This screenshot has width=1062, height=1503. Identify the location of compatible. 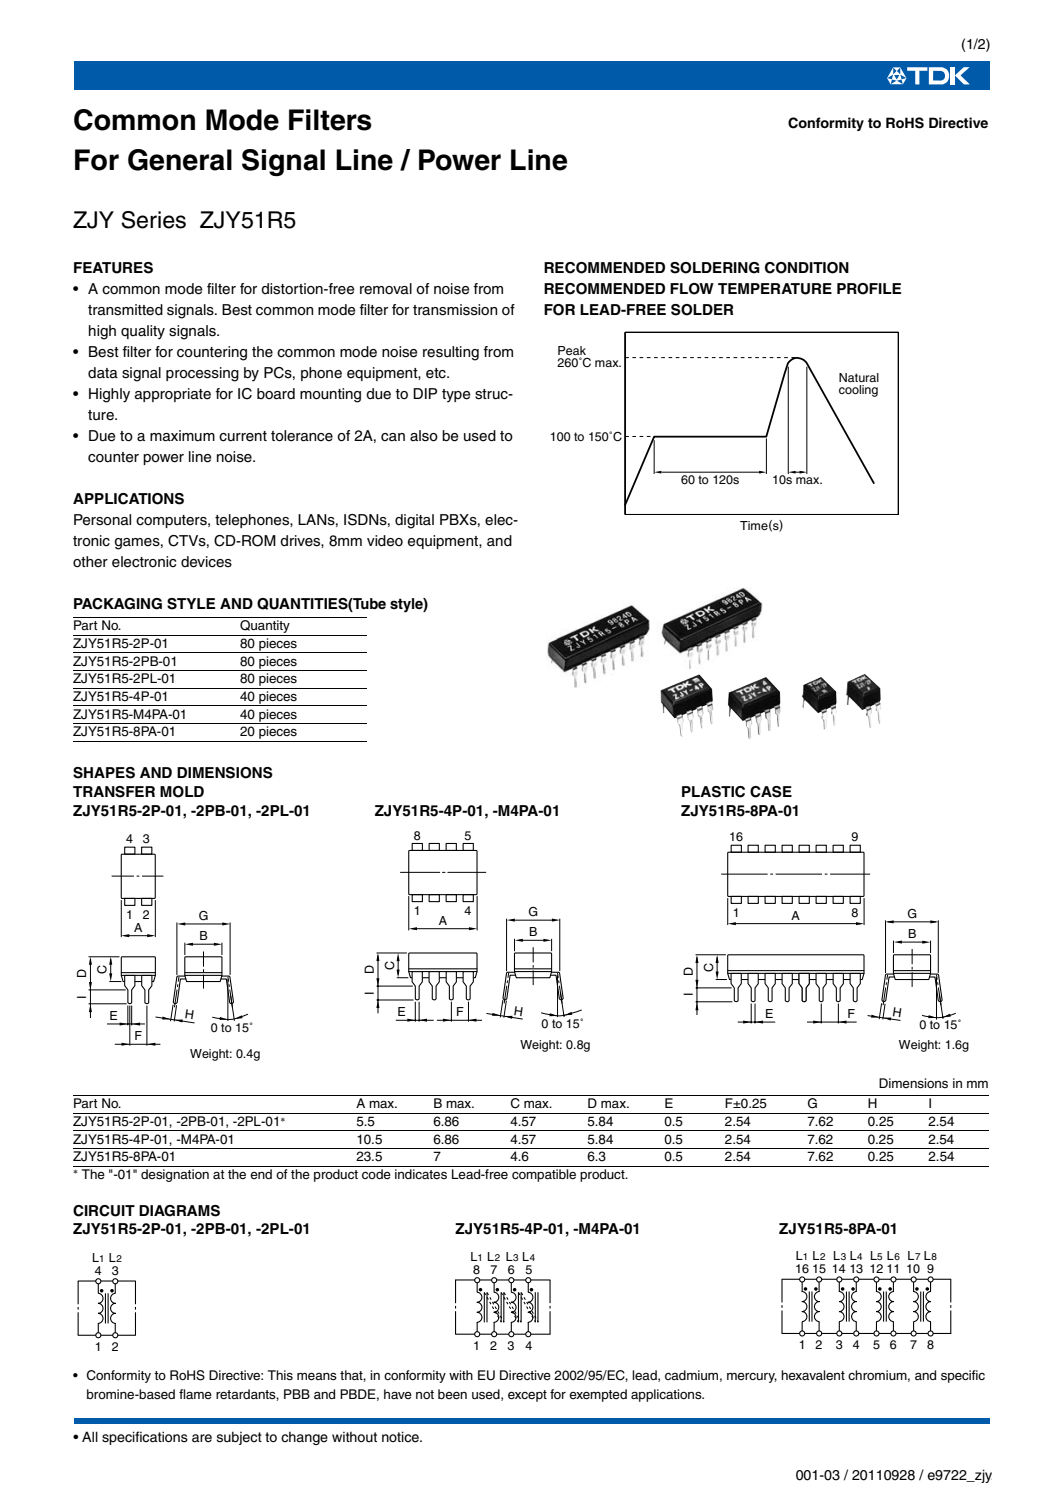
(544, 1175).
